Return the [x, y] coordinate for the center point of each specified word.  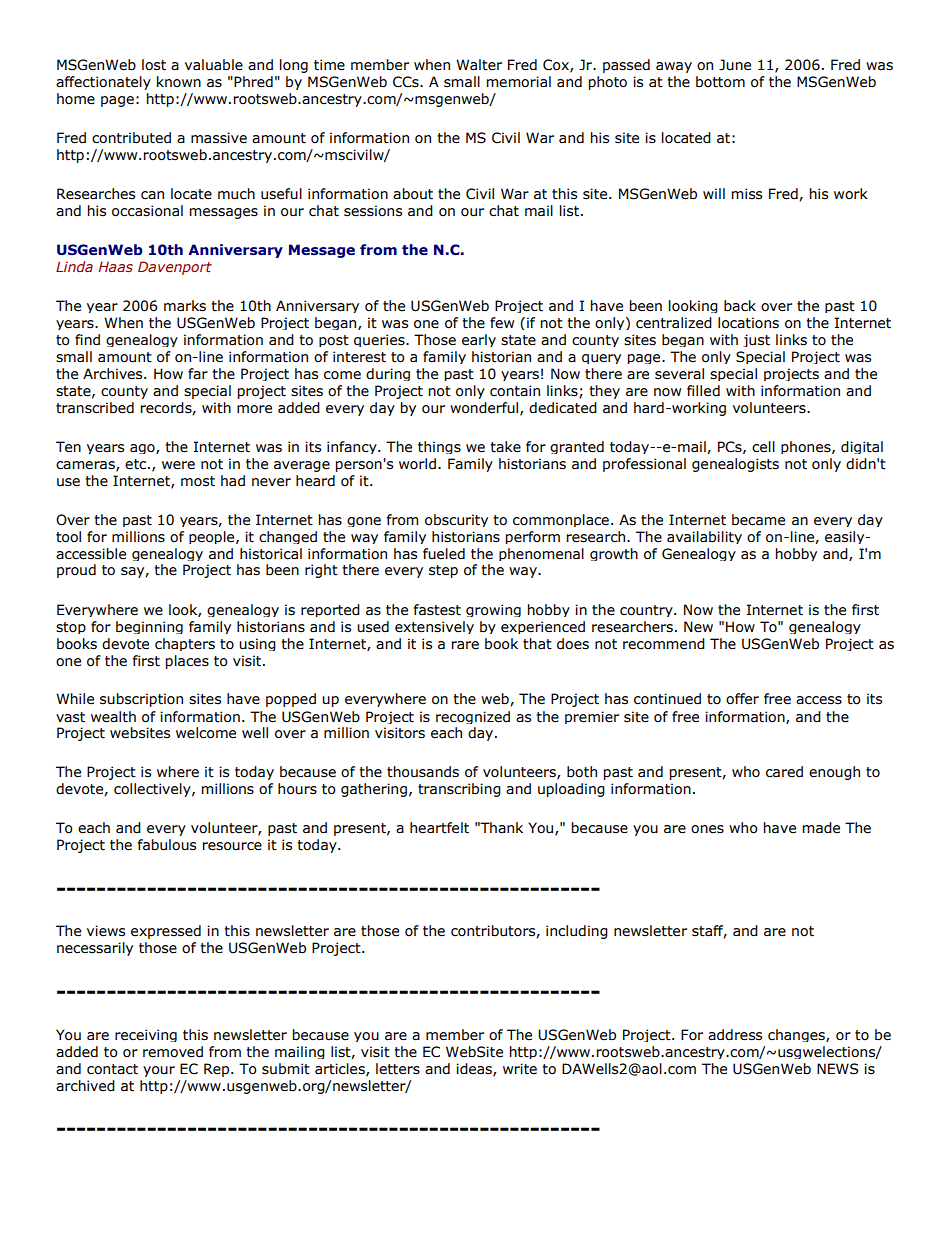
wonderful [485, 408]
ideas [475, 1069]
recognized [473, 717]
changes [797, 1035]
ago [143, 449]
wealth [113, 717]
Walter [479, 65]
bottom [720, 82]
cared [784, 772]
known [179, 82]
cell [763, 447]
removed [173, 1052]
